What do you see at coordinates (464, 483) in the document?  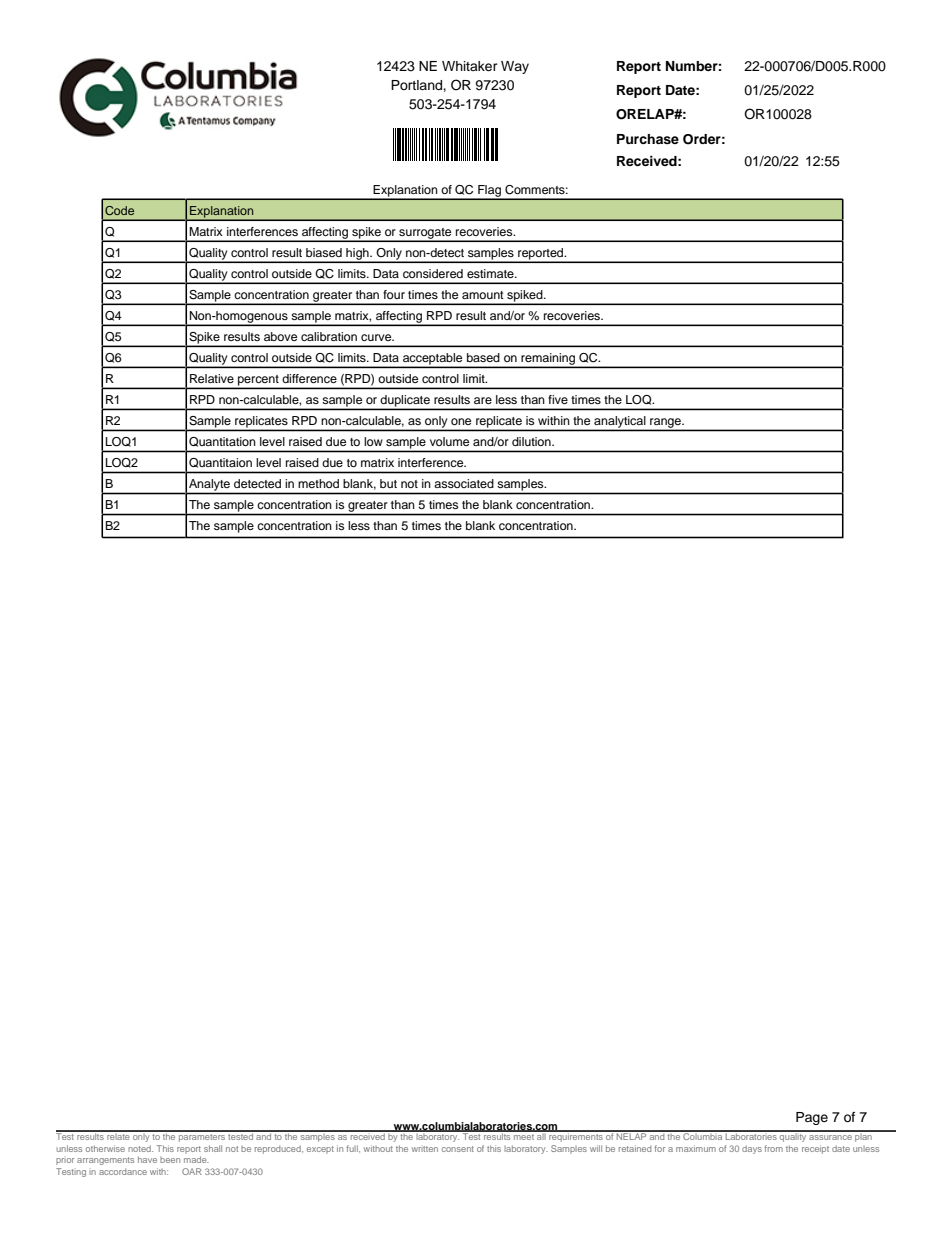 I see `associated` at bounding box center [464, 483].
